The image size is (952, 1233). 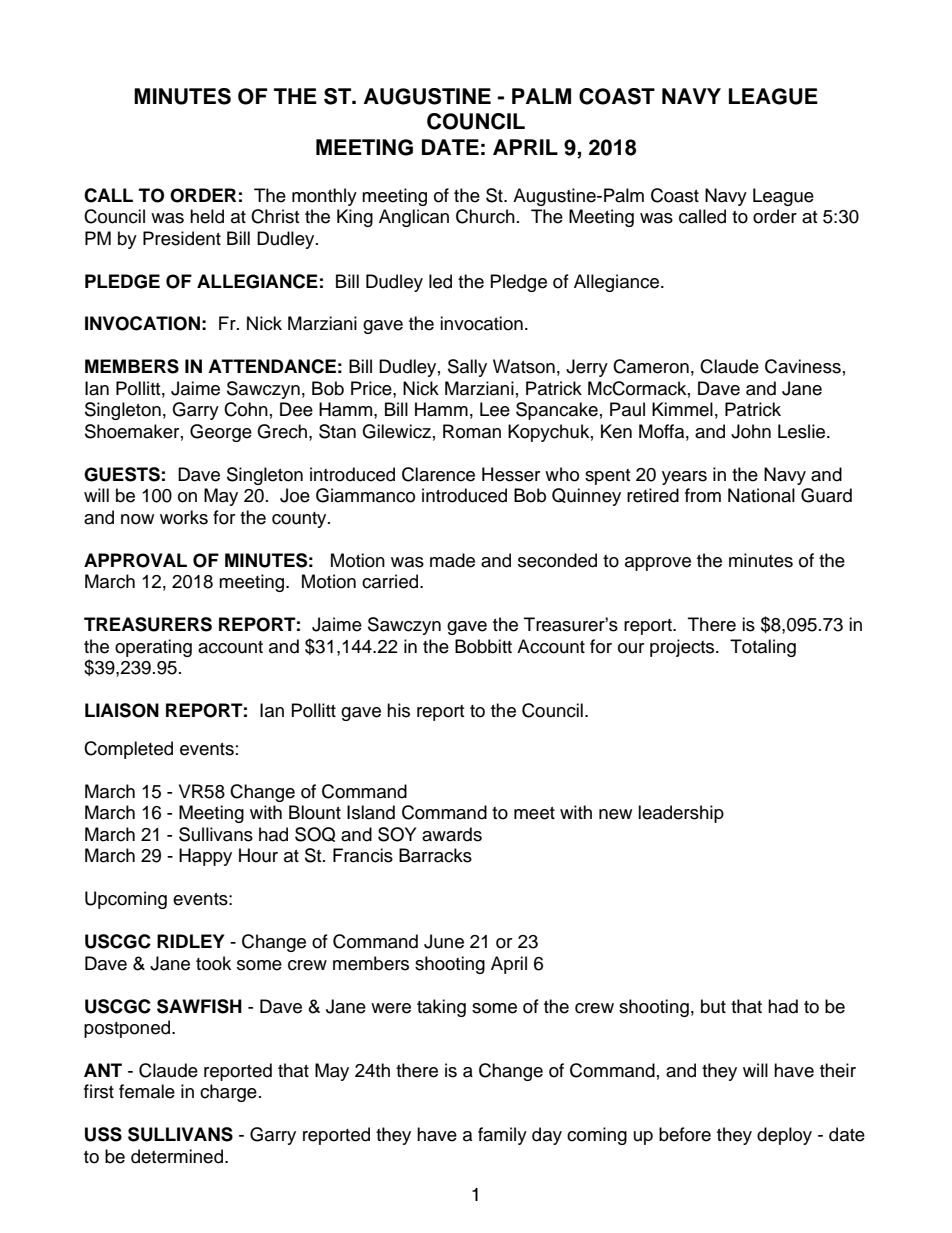 I want to click on awards, so click(x=452, y=834).
